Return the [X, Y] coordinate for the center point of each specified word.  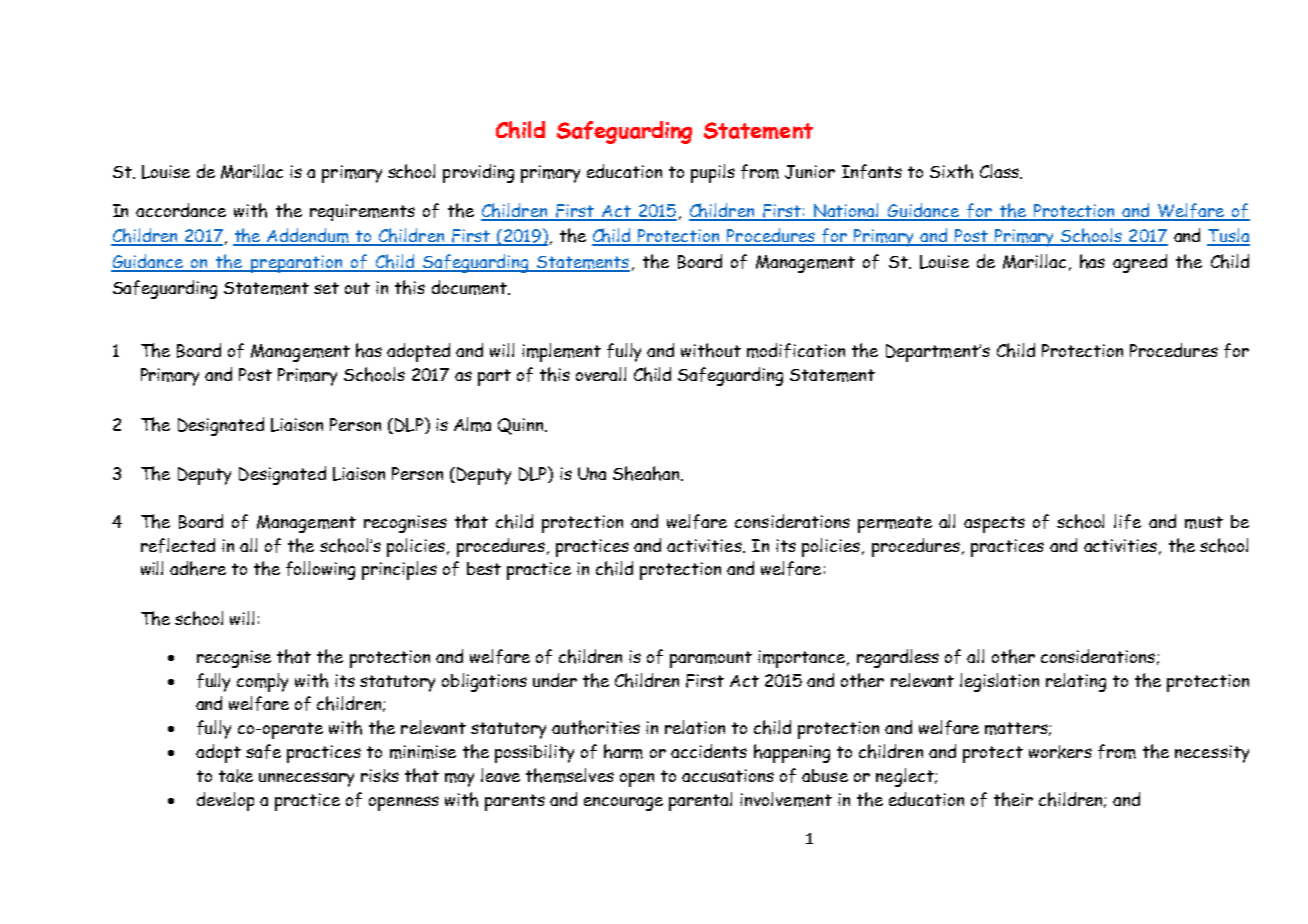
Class [1000, 171]
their [1013, 799]
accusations [728, 775]
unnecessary [306, 779]
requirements [362, 212]
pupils [713, 173]
